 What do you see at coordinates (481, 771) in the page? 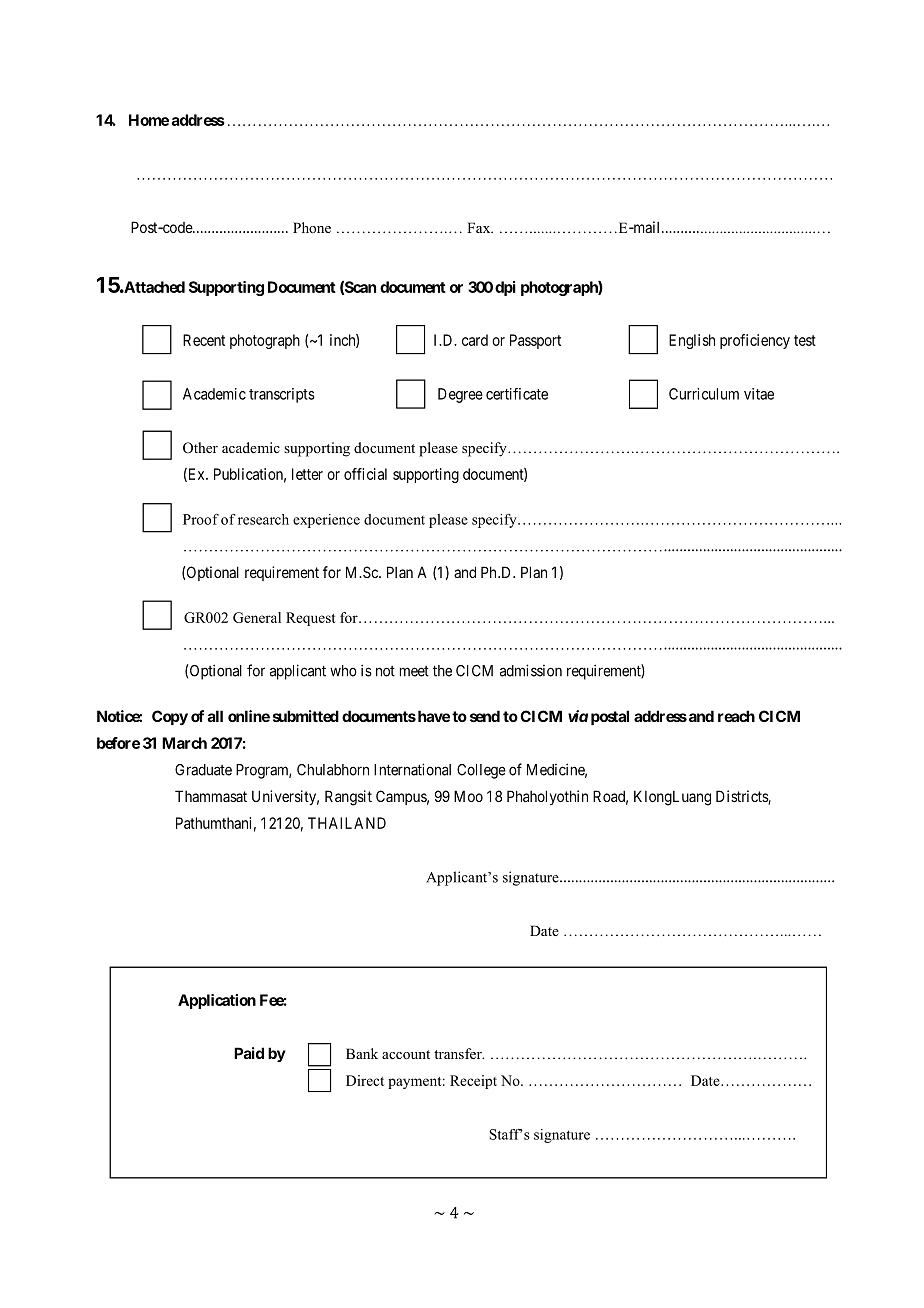
I see `College` at bounding box center [481, 771].
